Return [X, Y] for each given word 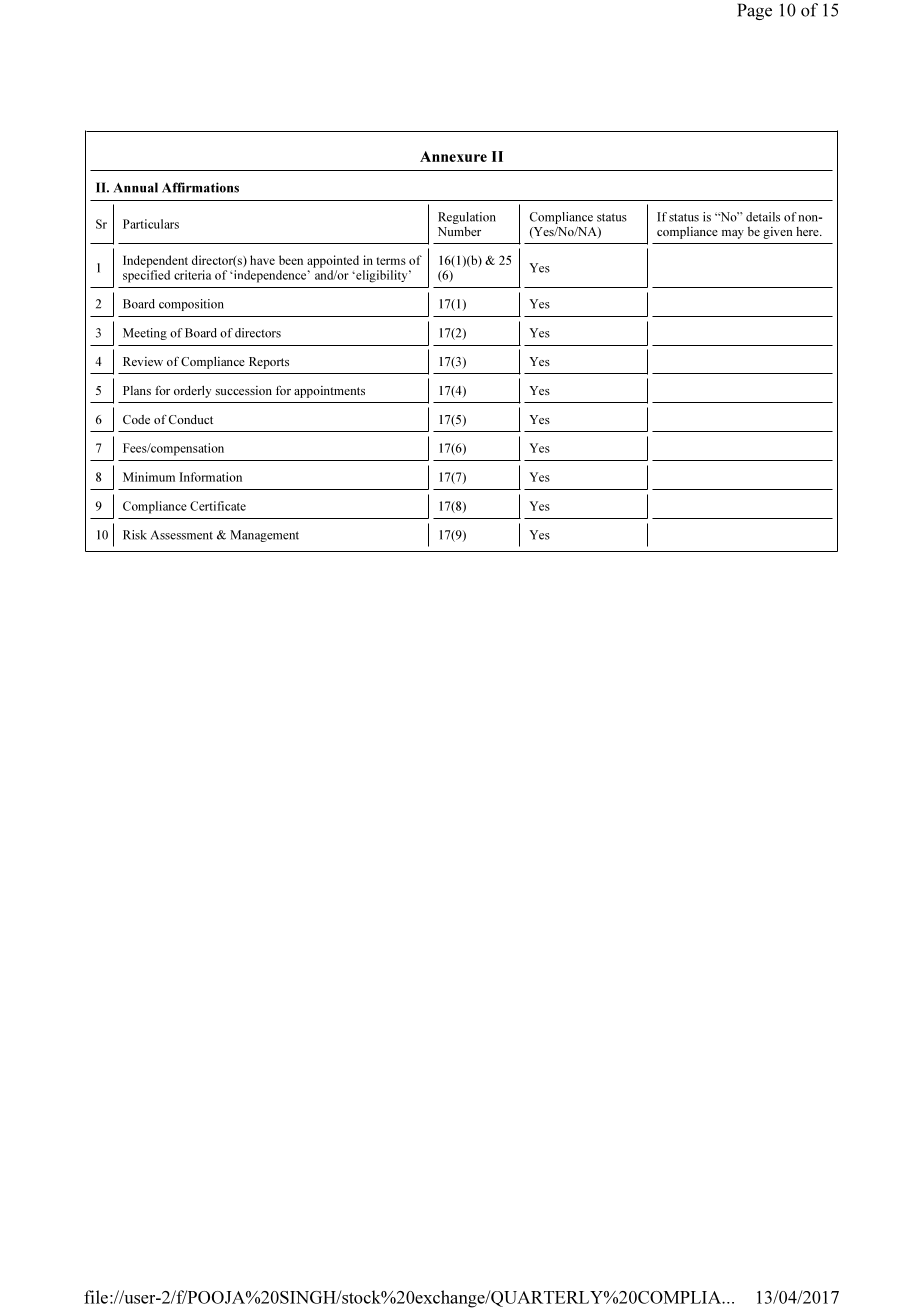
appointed [333, 261]
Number [459, 231]
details [763, 217]
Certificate [218, 506]
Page [754, 11]
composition [191, 305]
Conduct [191, 419]
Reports [269, 363]
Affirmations [200, 187]
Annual [136, 187]
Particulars [151, 224]
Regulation [467, 218]
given [778, 233]
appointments [329, 392]
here [808, 231]
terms [391, 261]
